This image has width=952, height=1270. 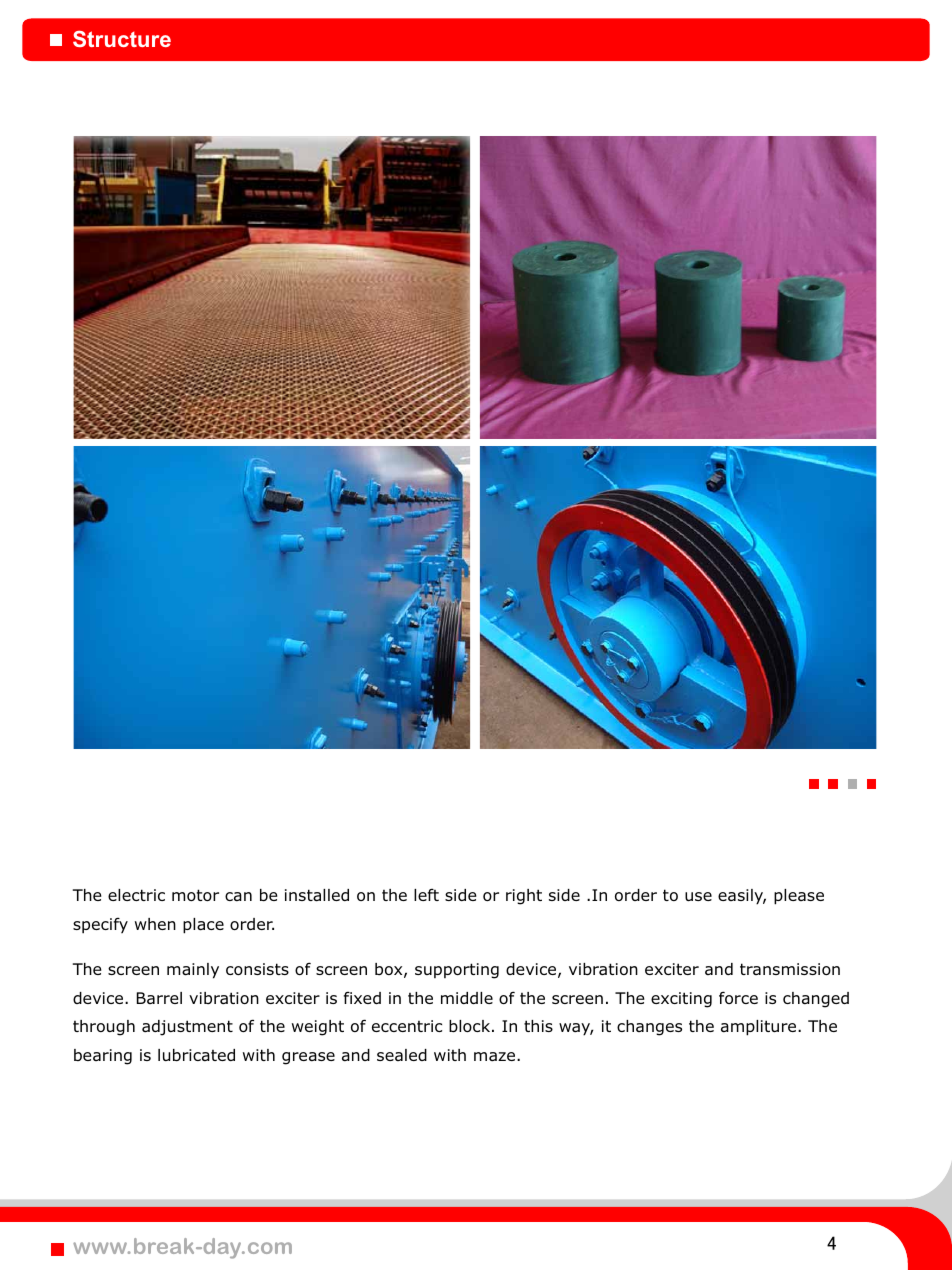 What do you see at coordinates (467, 998) in the image?
I see `middle` at bounding box center [467, 998].
